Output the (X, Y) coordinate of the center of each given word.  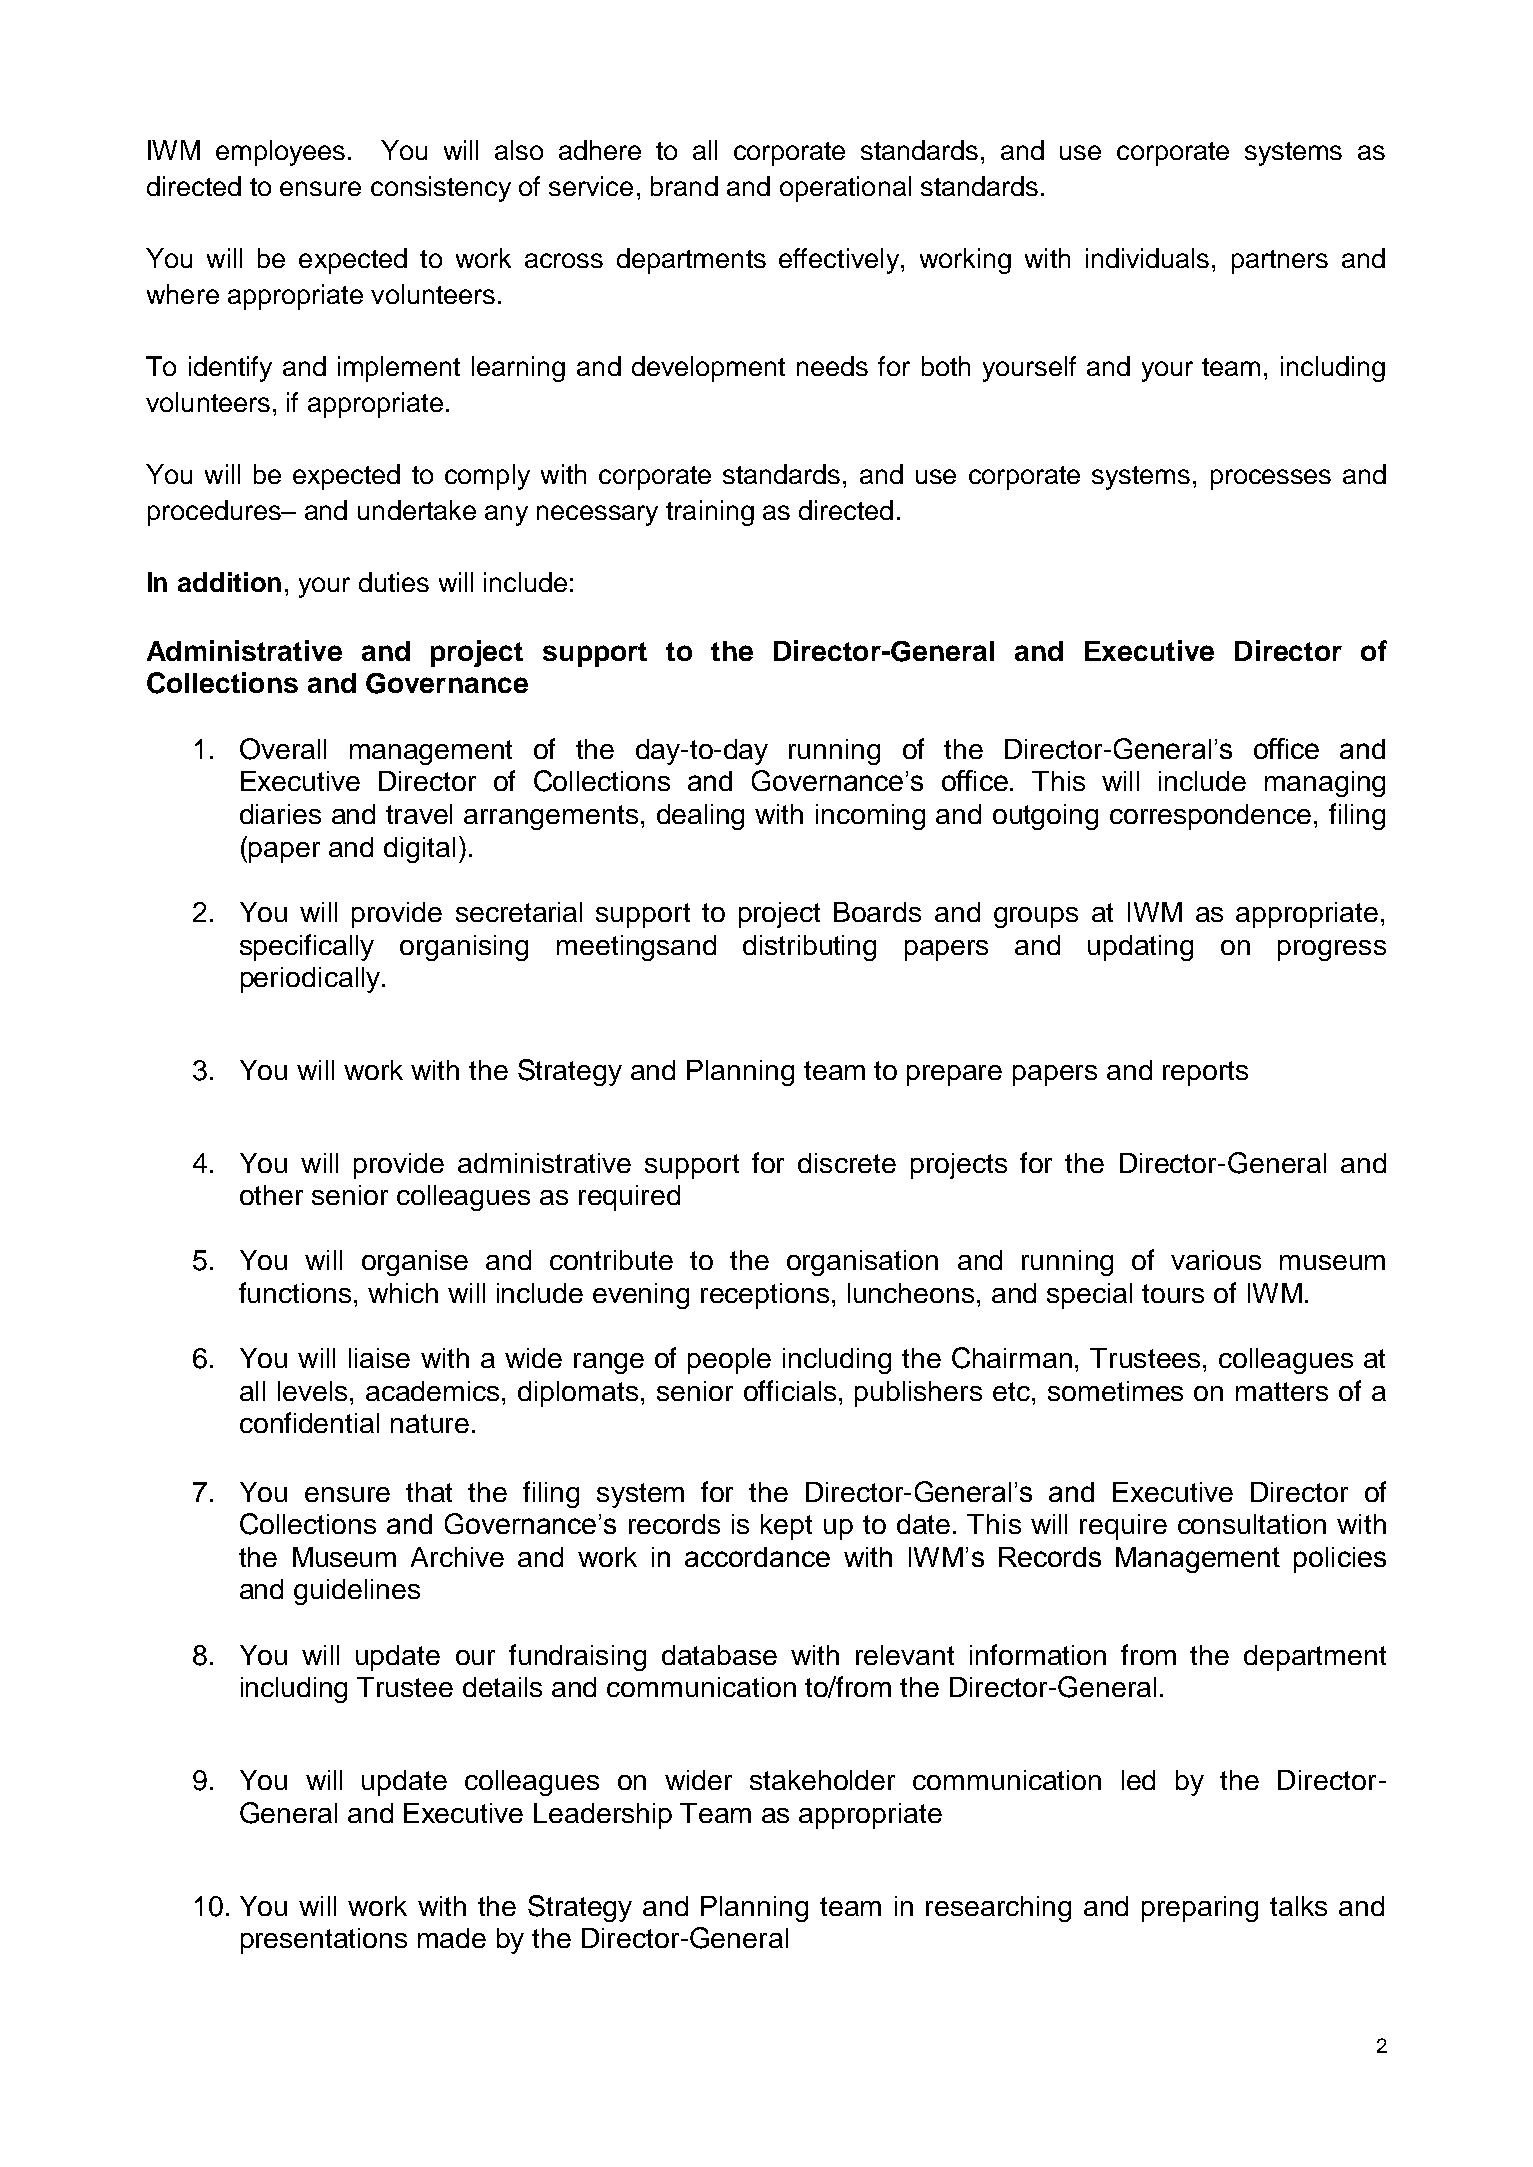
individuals (1147, 258)
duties (394, 582)
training (710, 513)
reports (1205, 1073)
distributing (809, 948)
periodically (312, 980)
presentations (324, 1941)
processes (1271, 479)
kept (786, 1527)
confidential (309, 1422)
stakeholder (822, 1780)
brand (684, 186)
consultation (1252, 1524)
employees (280, 153)
